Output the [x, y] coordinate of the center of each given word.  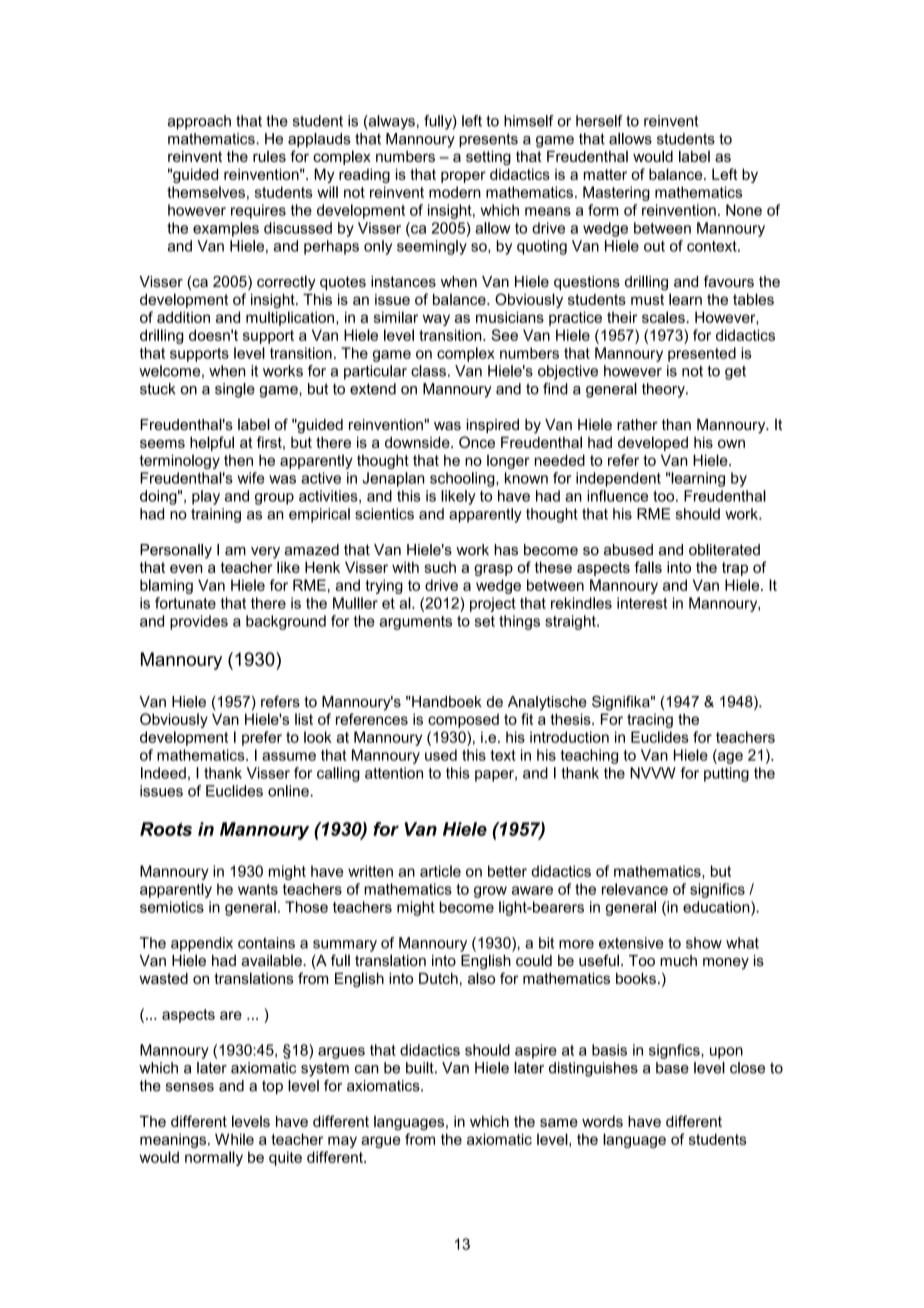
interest [642, 603]
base [672, 1068]
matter [605, 174]
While [234, 1139]
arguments [415, 623]
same [559, 1122]
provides [199, 622]
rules [269, 156]
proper [463, 177]
